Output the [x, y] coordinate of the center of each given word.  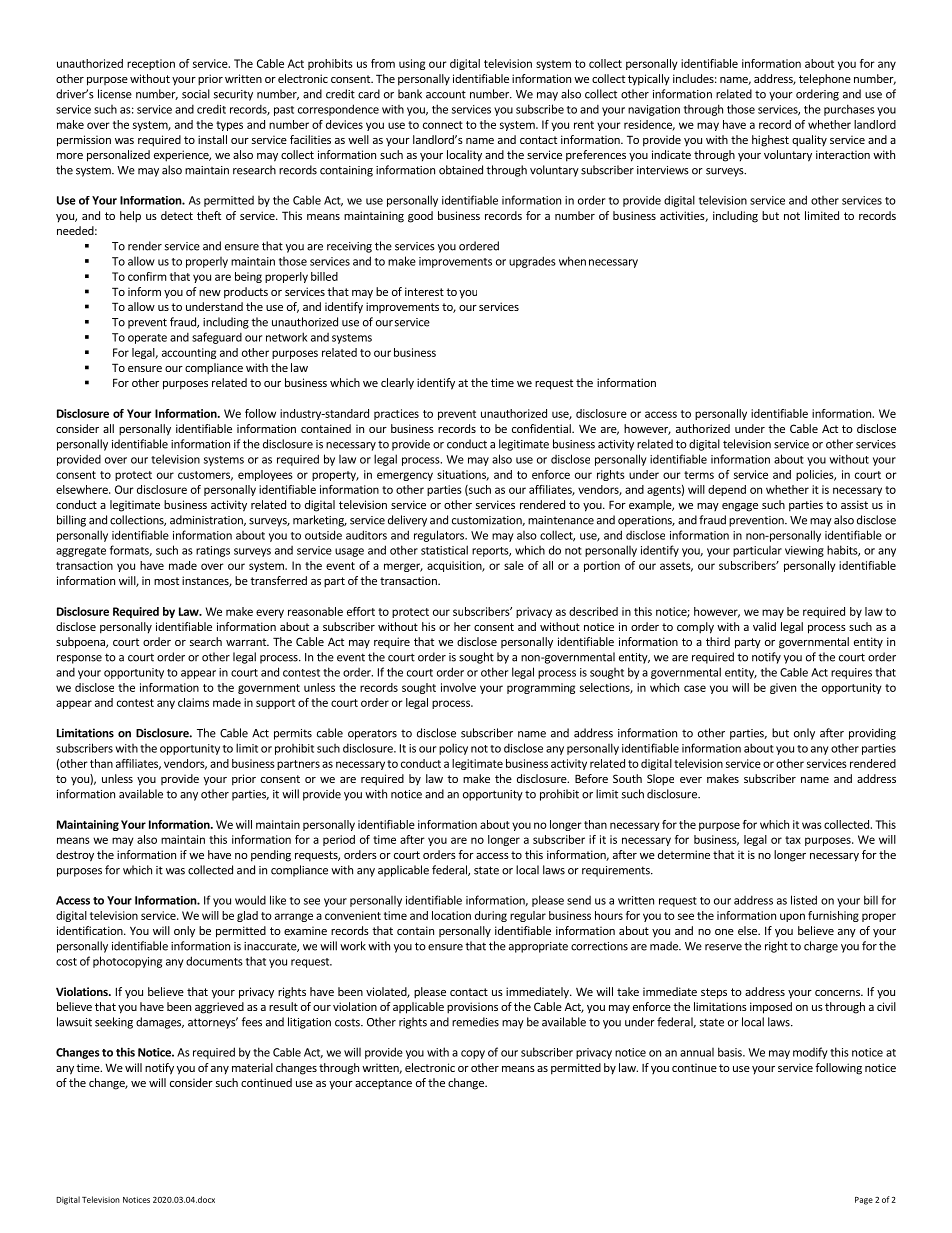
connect [443, 125]
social [196, 94]
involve [458, 687]
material [252, 1067]
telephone [825, 80]
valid [764, 626]
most [166, 581]
